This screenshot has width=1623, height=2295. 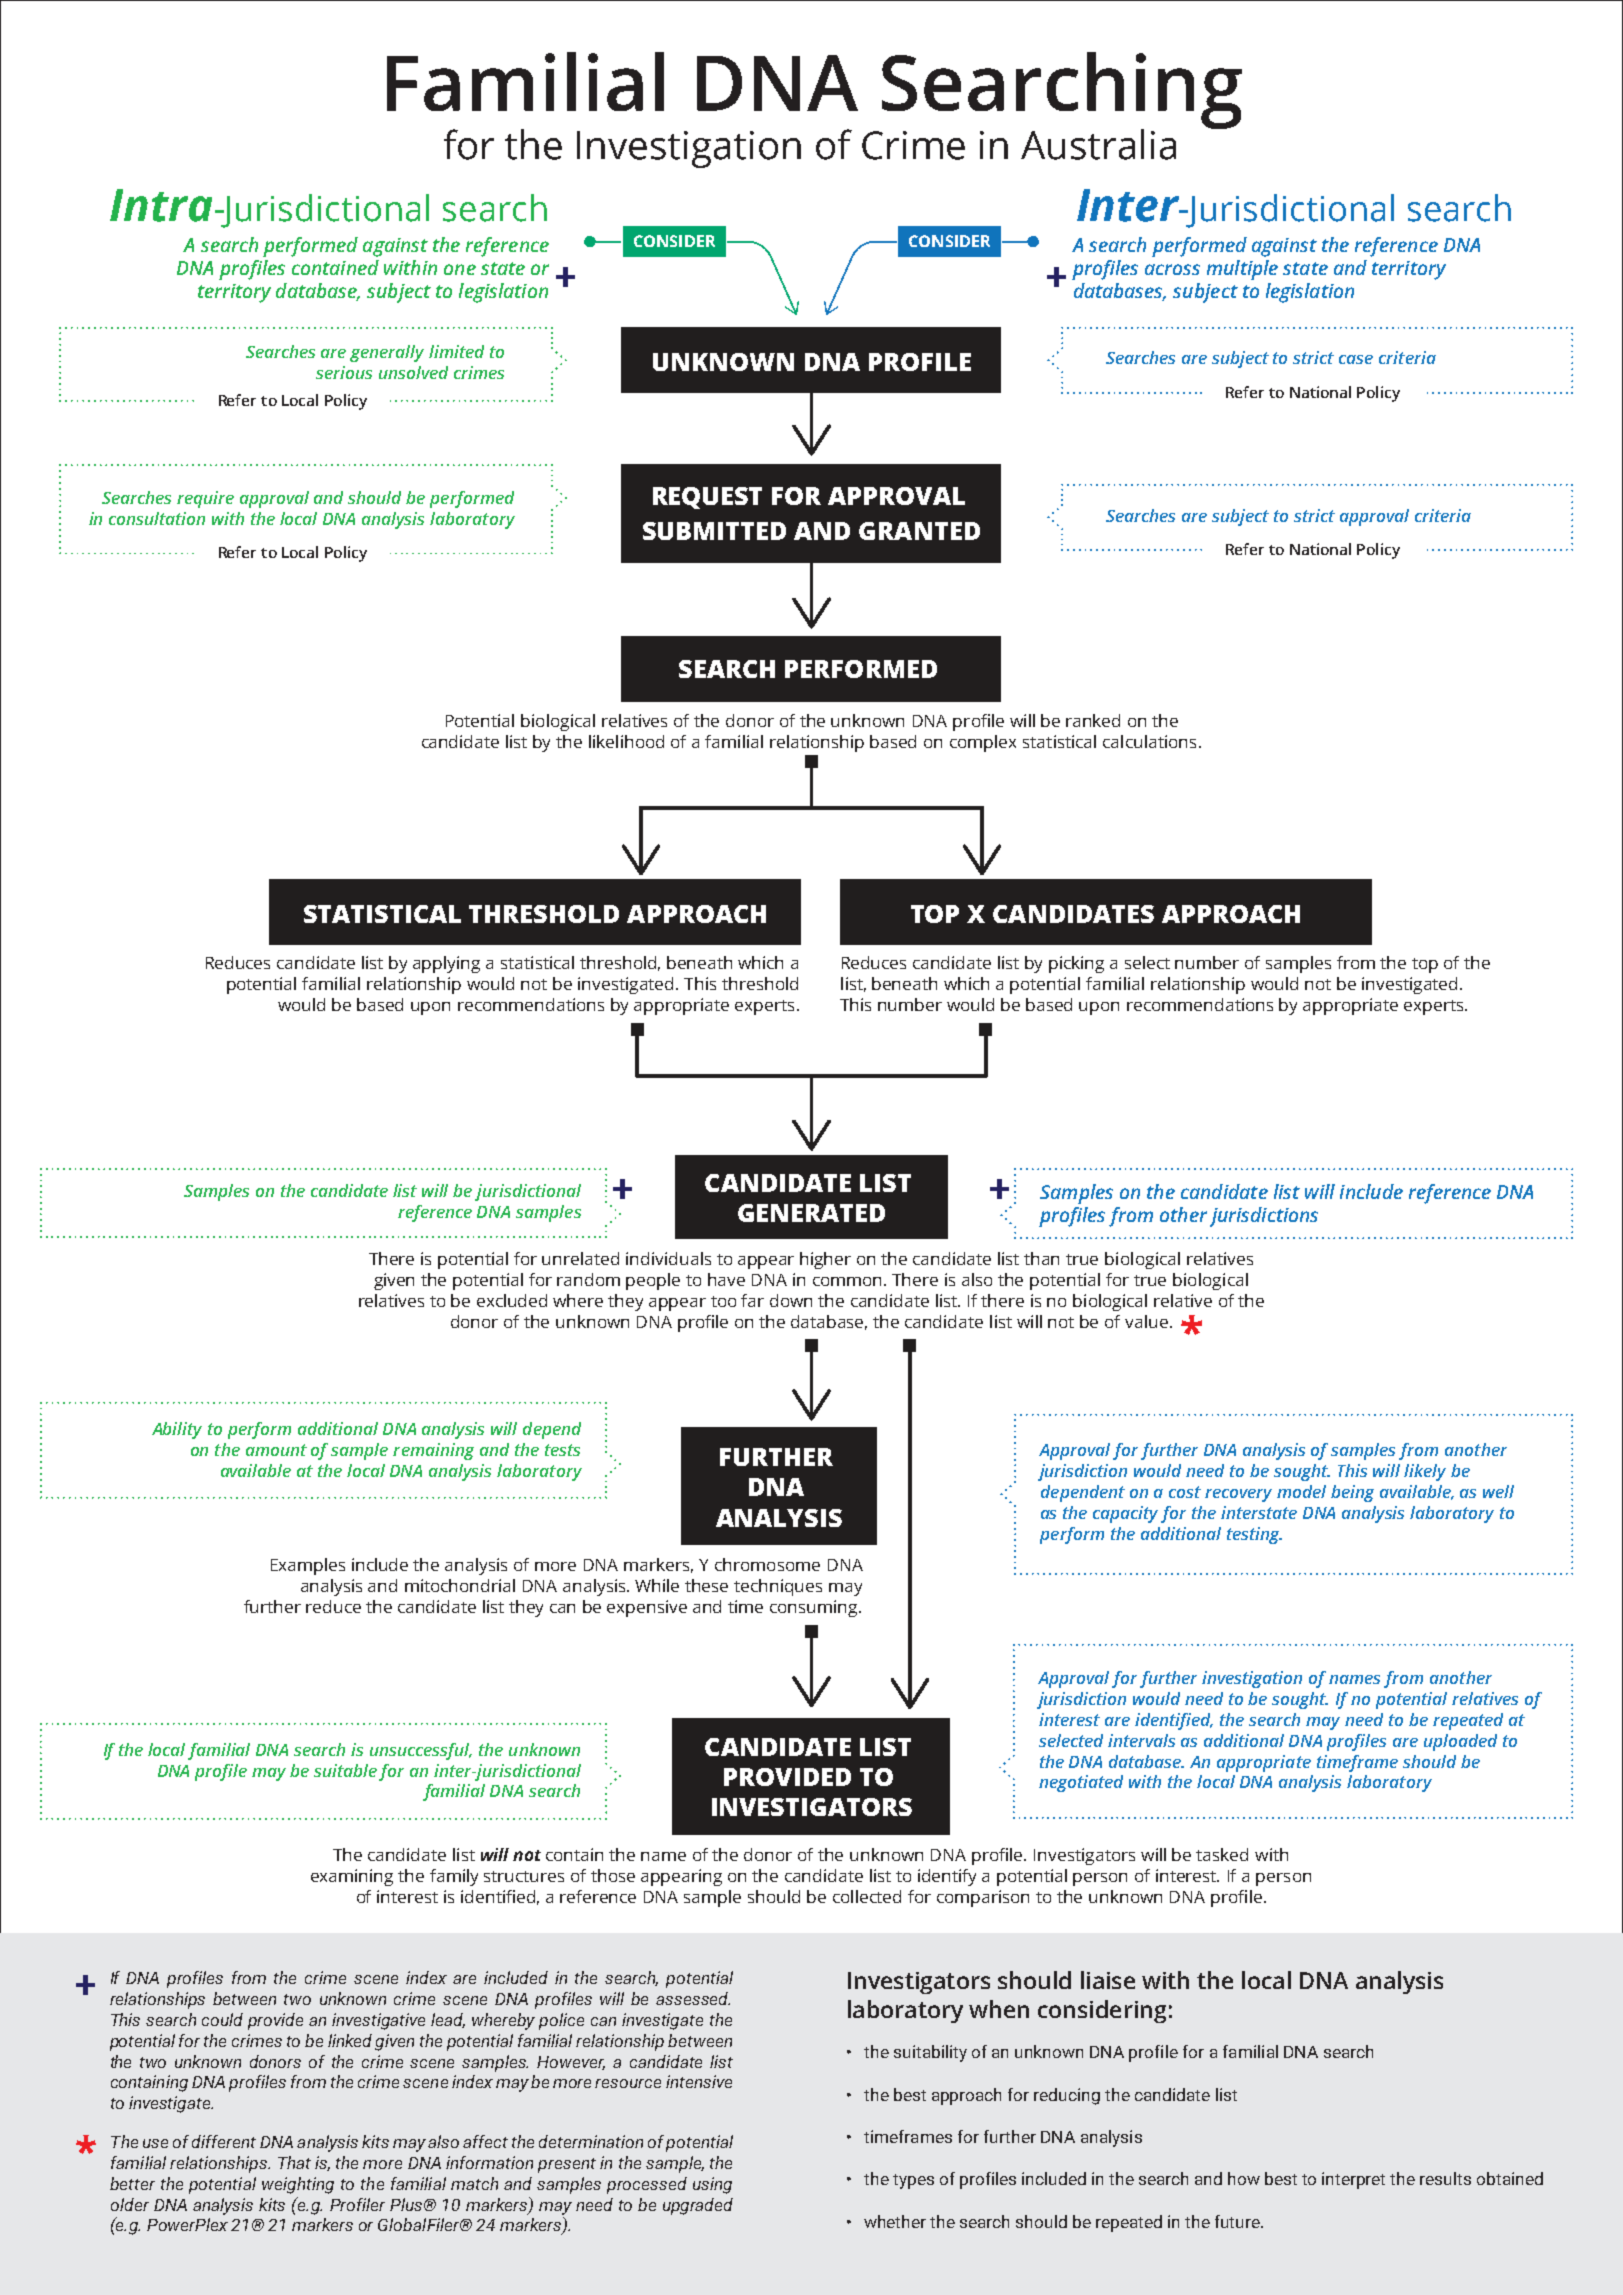 I want to click on applying, so click(x=446, y=964).
